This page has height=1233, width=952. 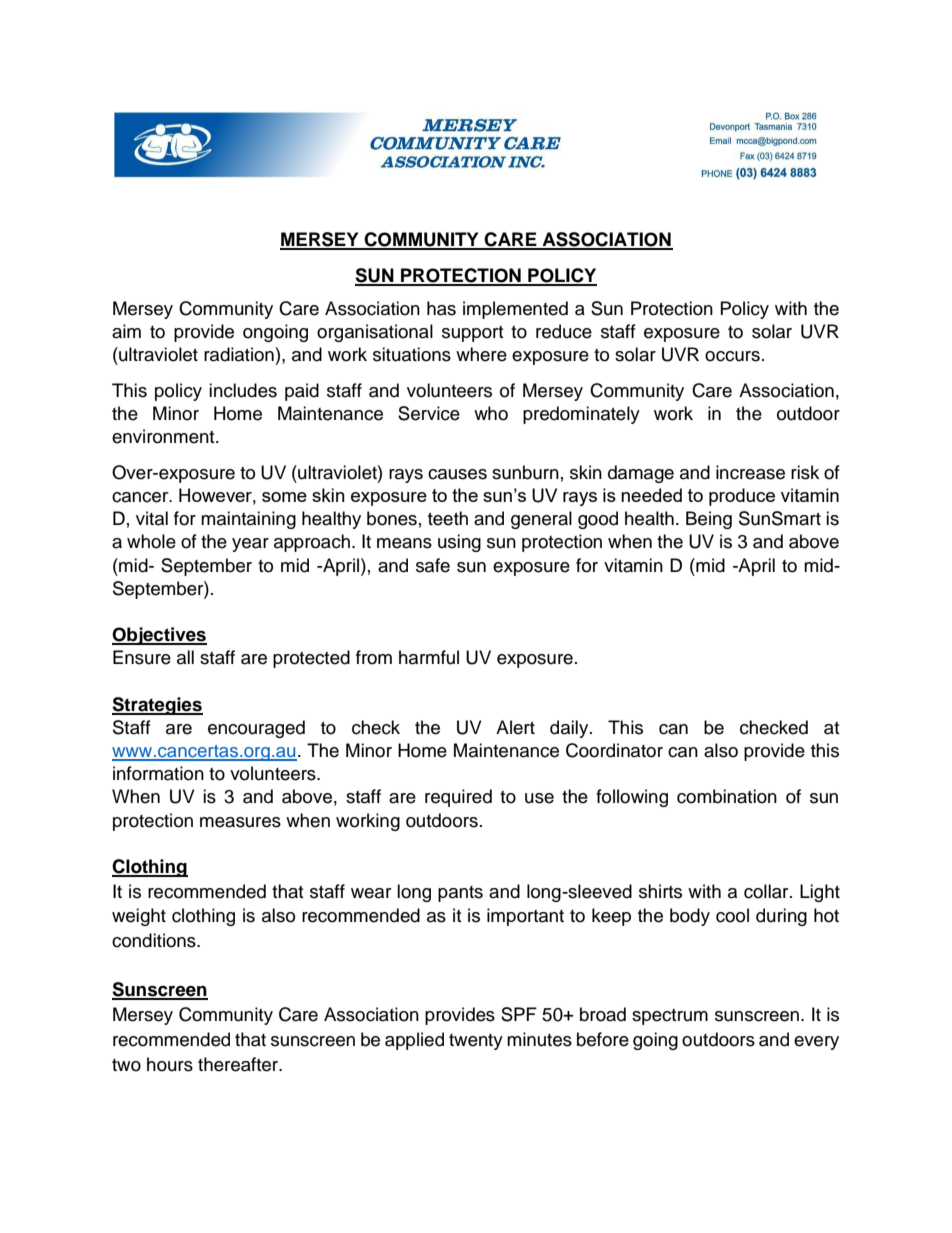 I want to click on every, so click(x=816, y=1043).
